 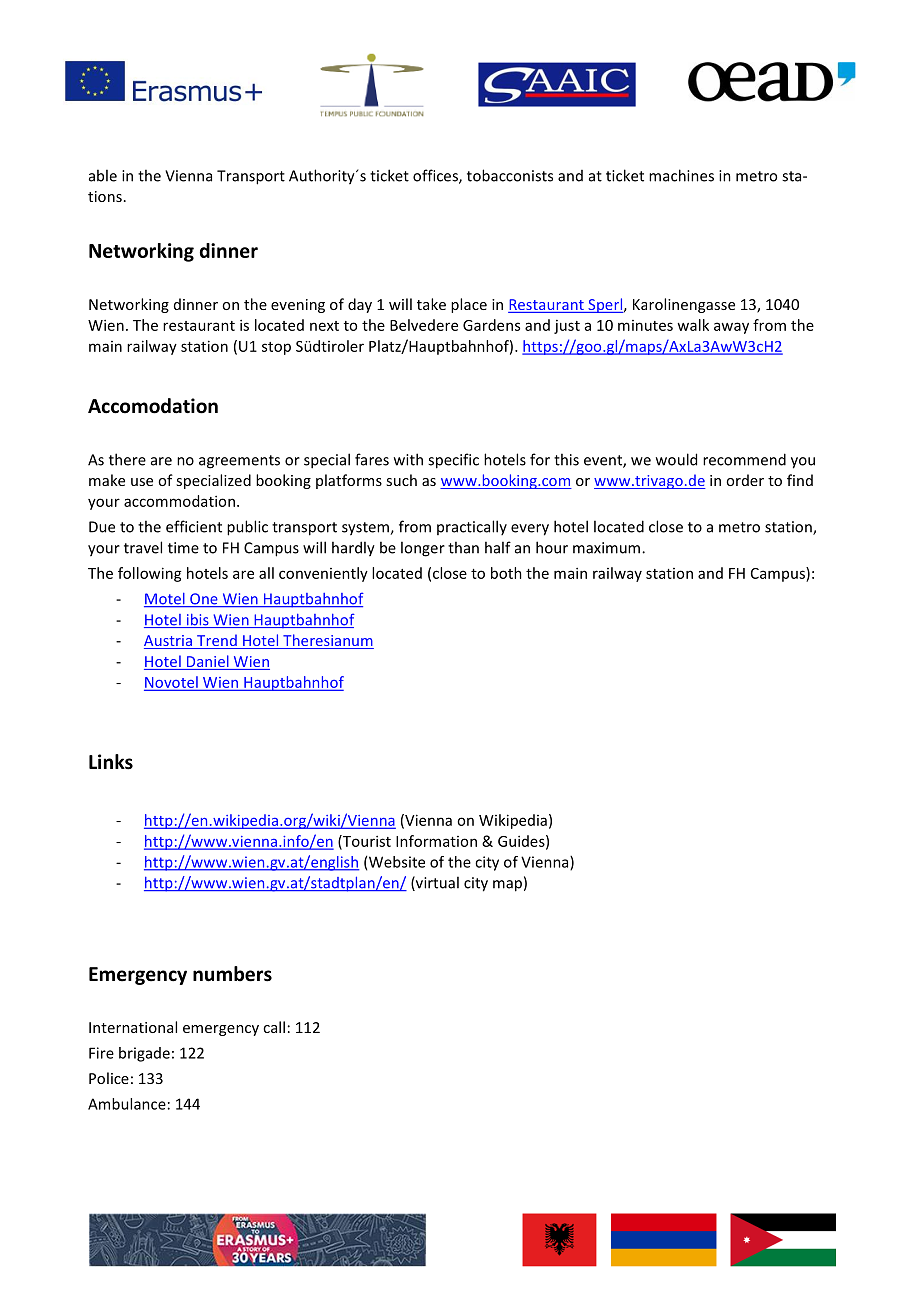 I want to click on machines, so click(x=681, y=175).
